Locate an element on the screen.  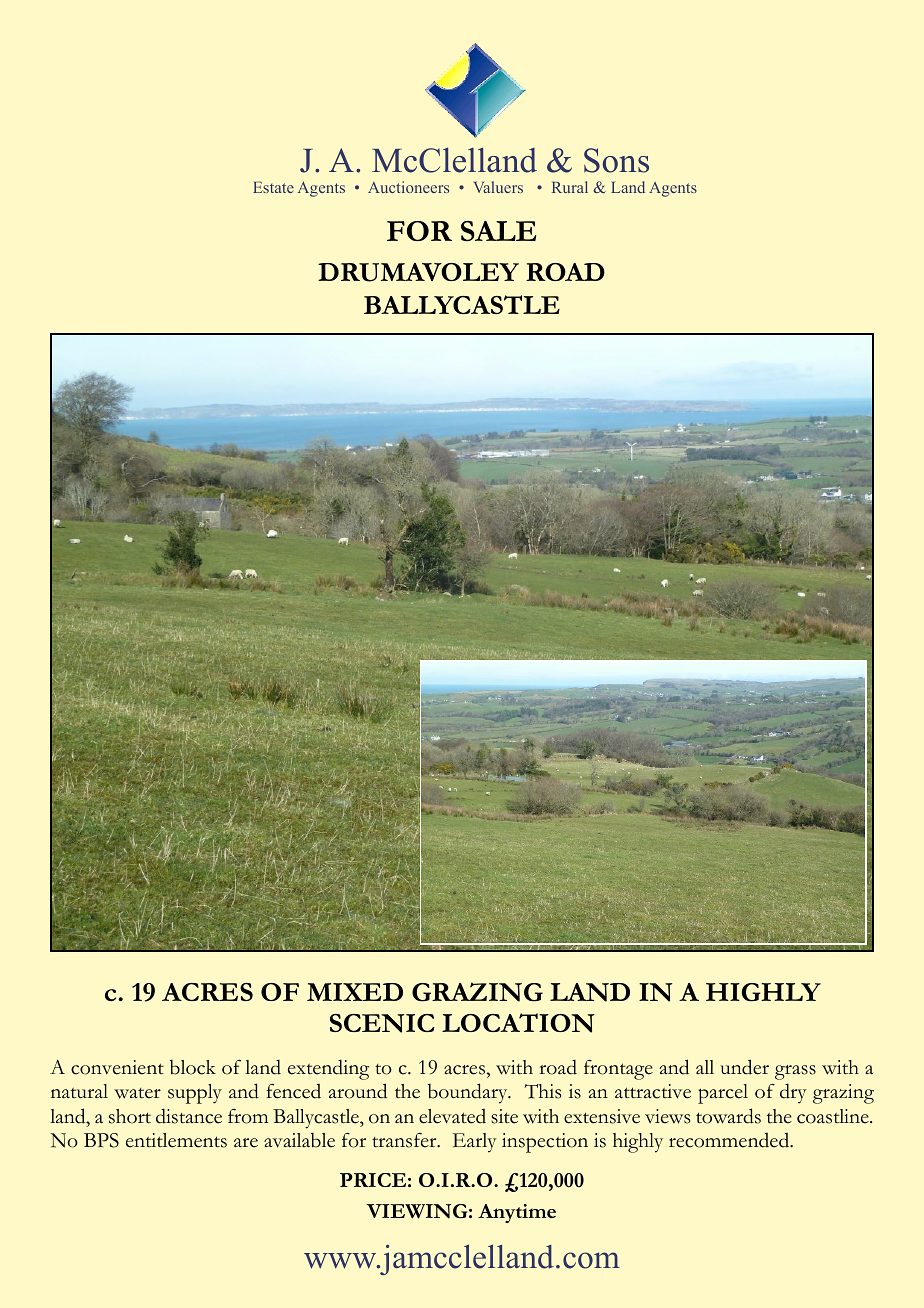
Auctioneers is located at coordinates (408, 187).
